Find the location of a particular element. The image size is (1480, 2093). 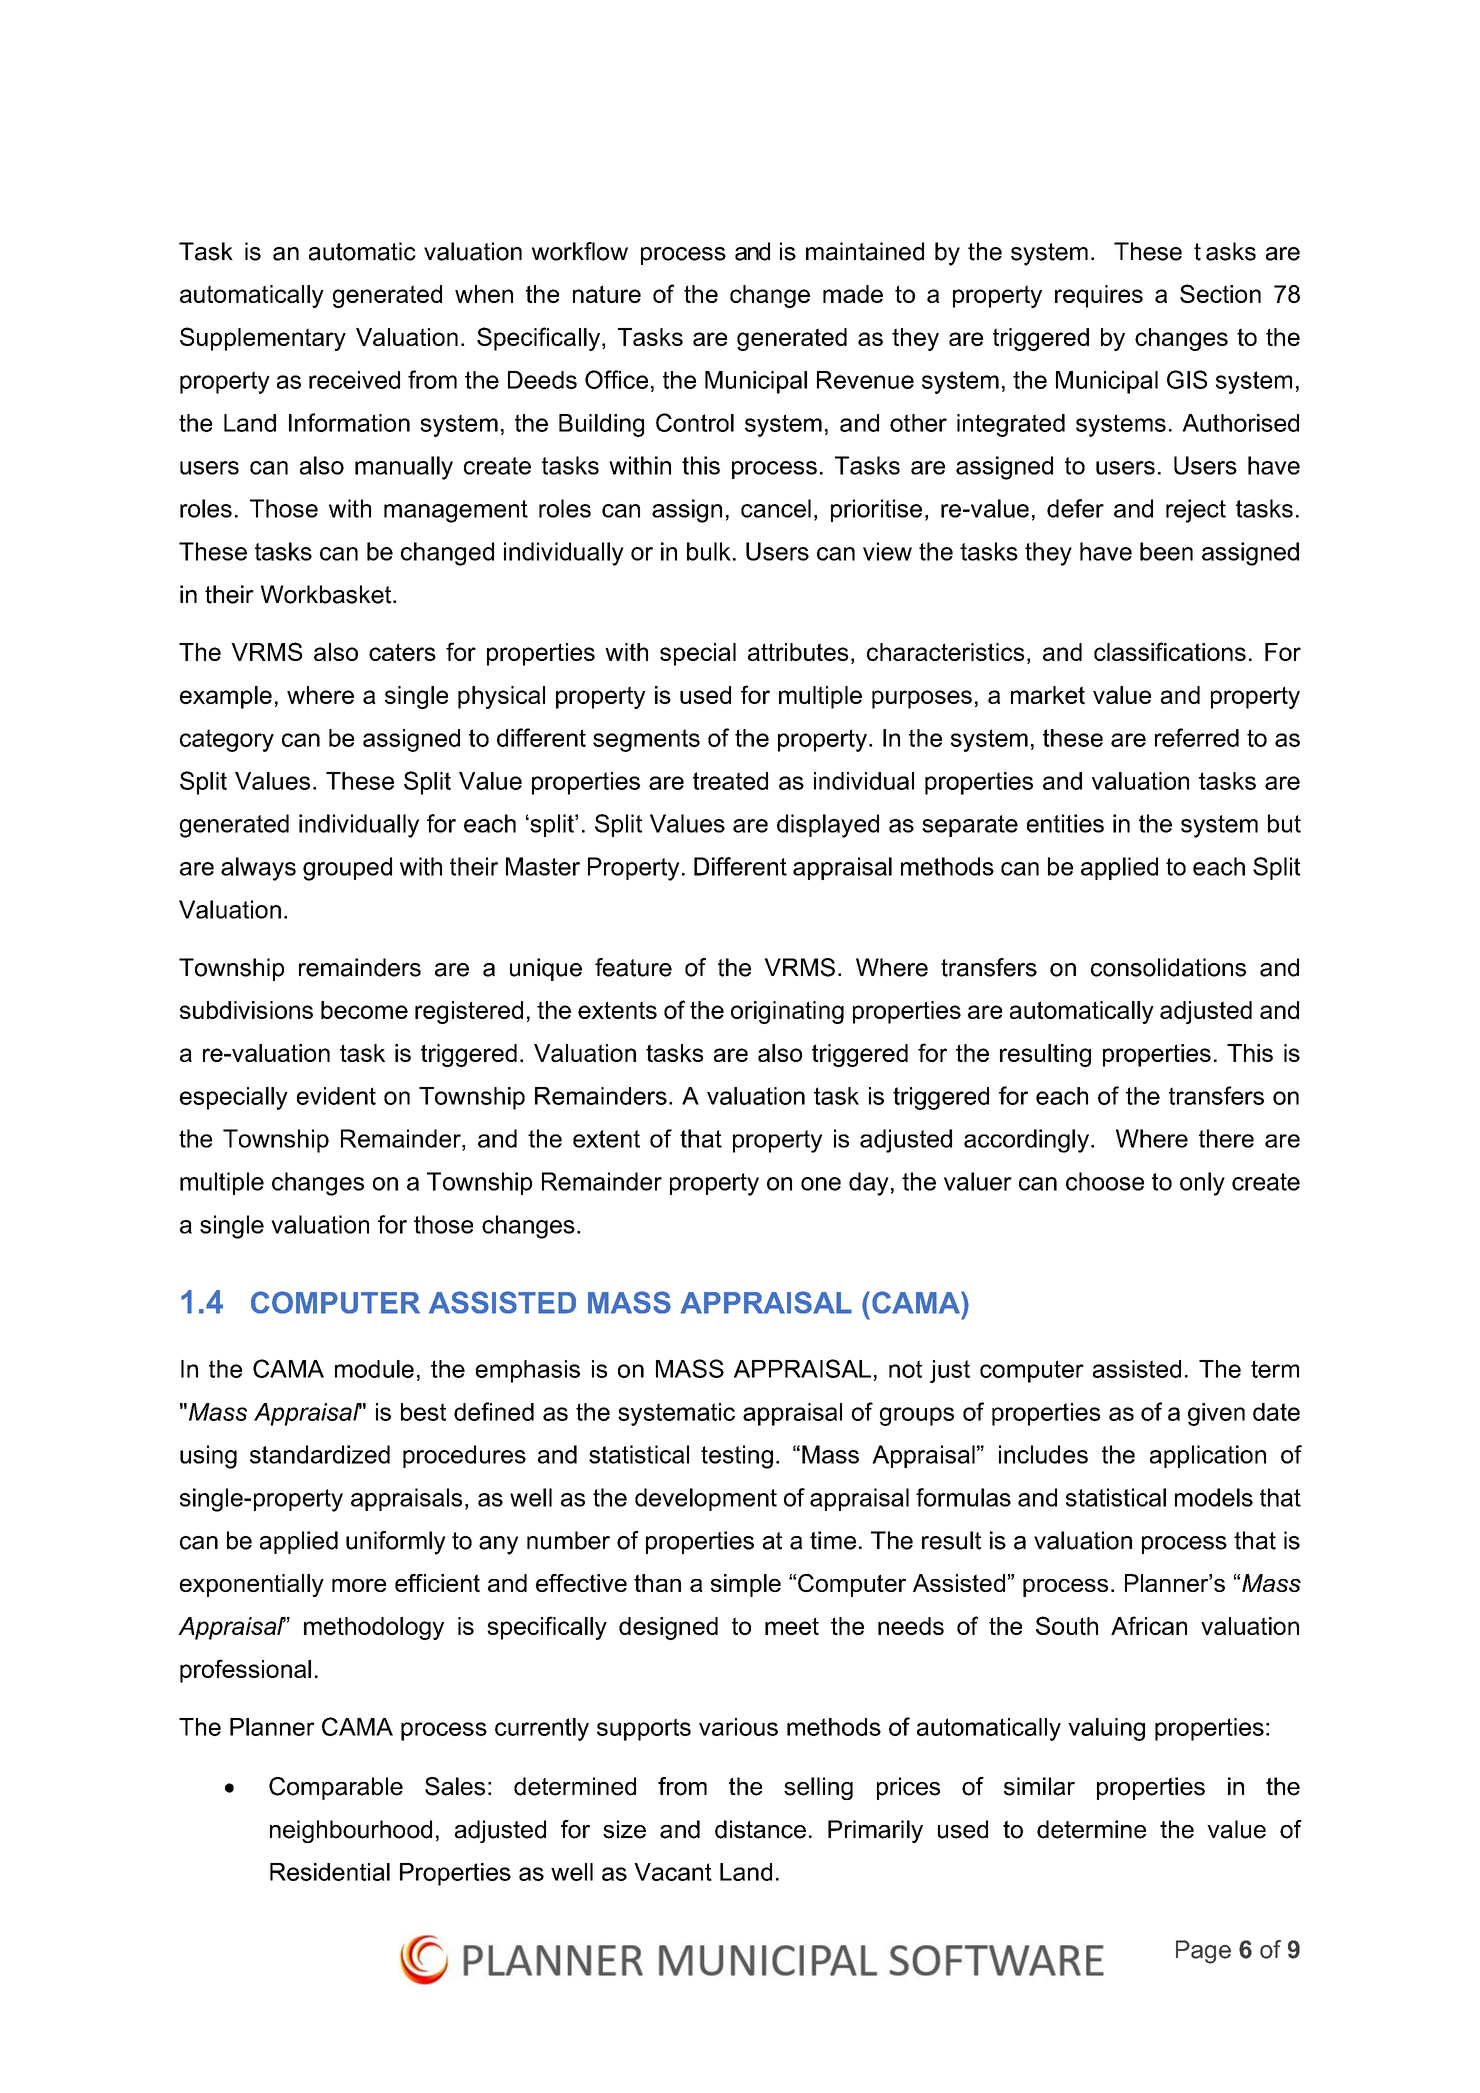

Supplementary is located at coordinates (263, 339).
